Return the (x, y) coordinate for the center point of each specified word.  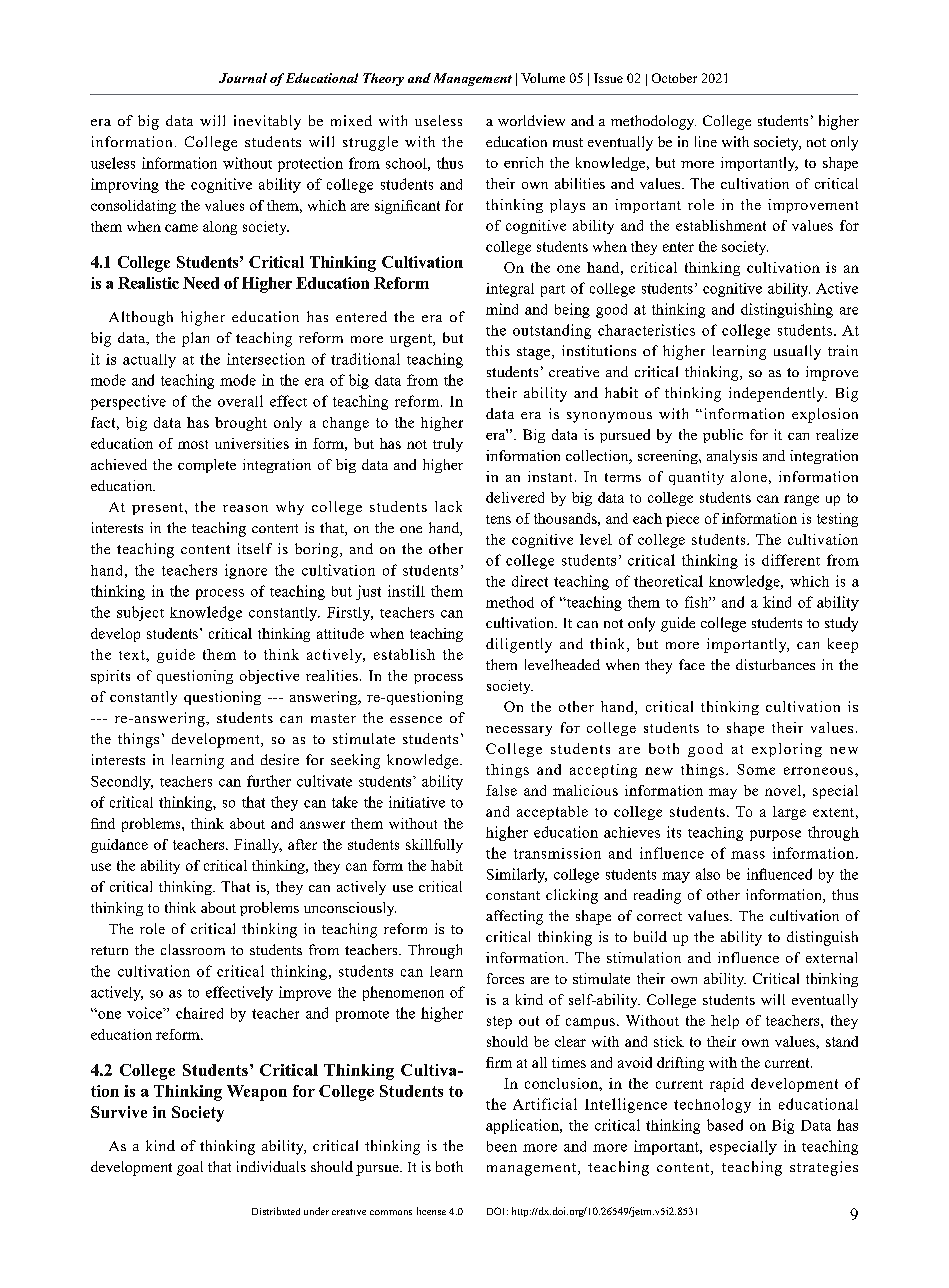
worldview (531, 120)
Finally (258, 846)
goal (190, 1168)
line (706, 141)
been (502, 1146)
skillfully (434, 846)
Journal (243, 78)
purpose (775, 835)
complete (207, 466)
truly (448, 445)
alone (749, 476)
